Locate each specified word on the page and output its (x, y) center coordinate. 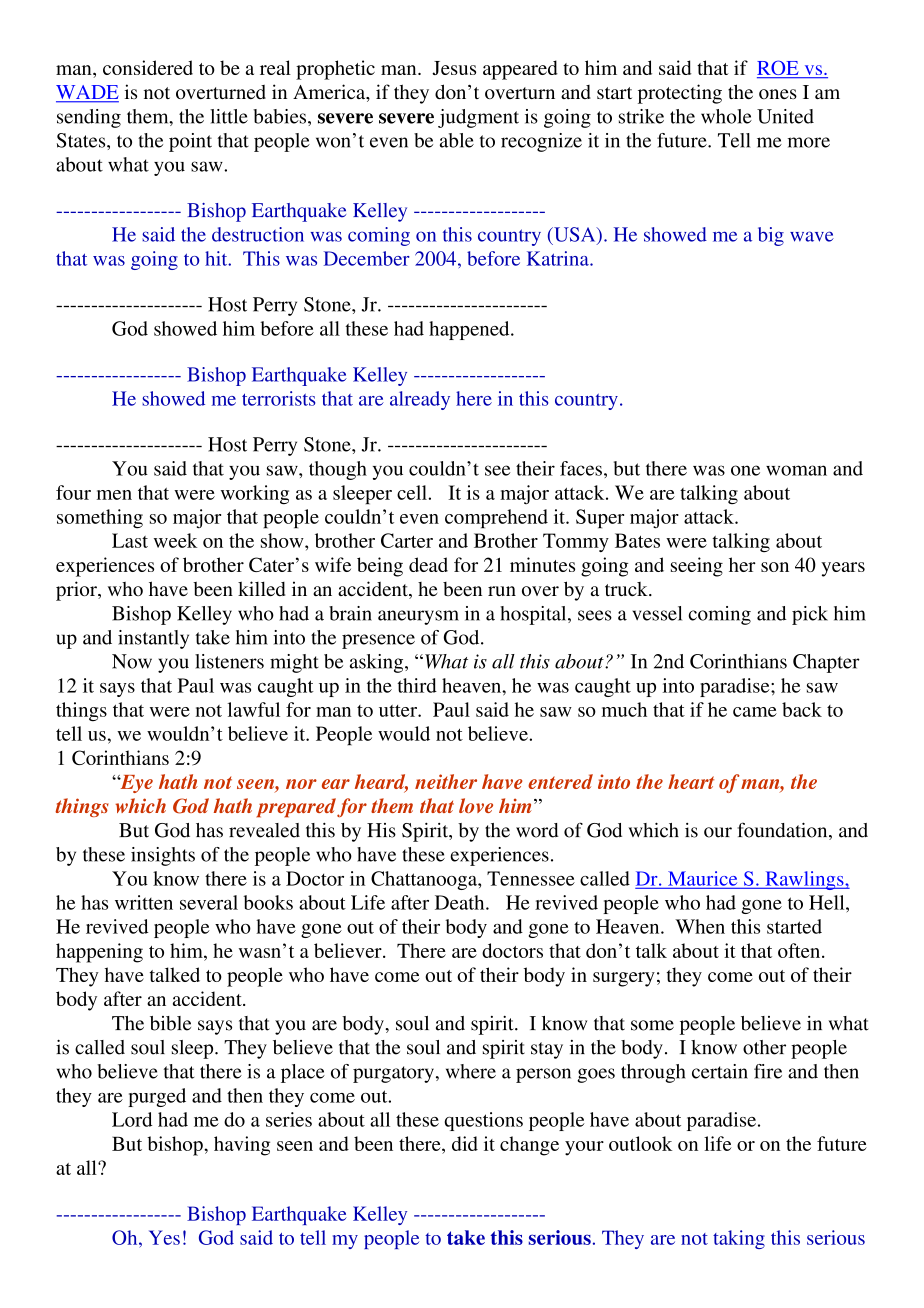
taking (739, 1239)
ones (778, 94)
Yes (164, 1237)
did (465, 1143)
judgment (478, 118)
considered (148, 67)
